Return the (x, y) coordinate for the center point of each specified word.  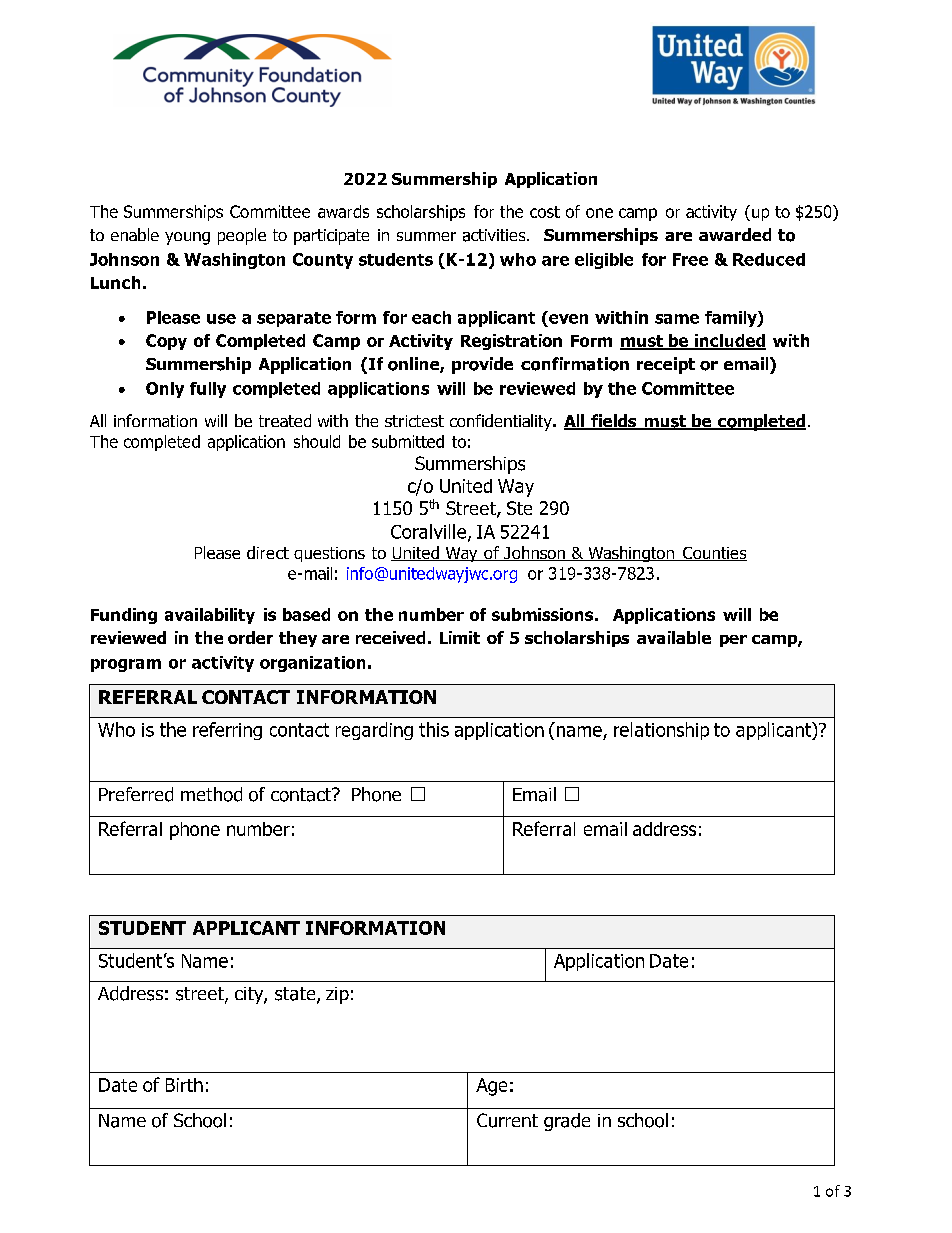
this (434, 729)
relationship (661, 731)
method (211, 794)
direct (268, 552)
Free (690, 259)
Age (491, 1087)
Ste (519, 508)
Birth (184, 1085)
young (187, 238)
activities (495, 235)
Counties (714, 554)
